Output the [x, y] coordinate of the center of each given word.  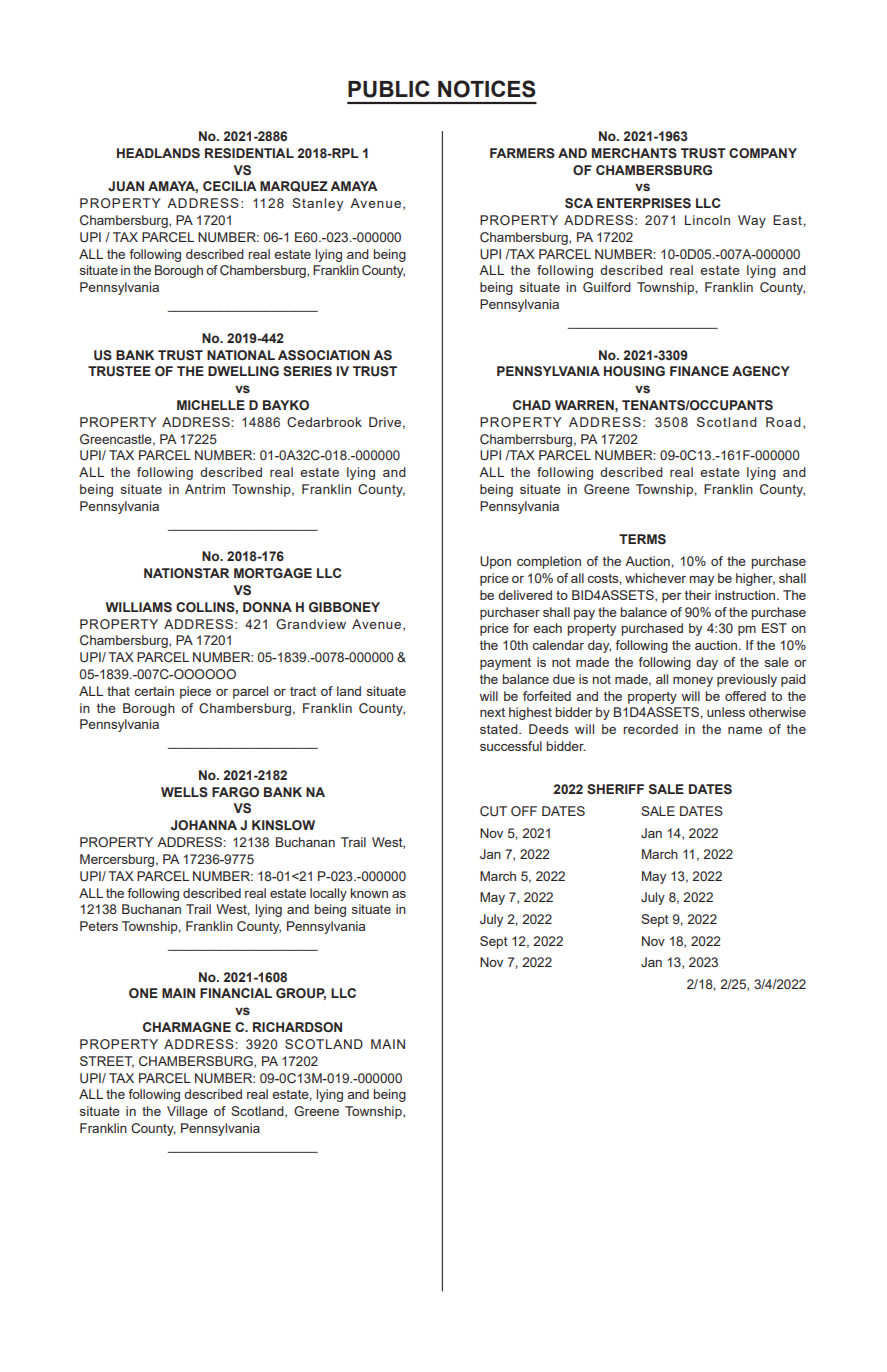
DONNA [267, 607]
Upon [495, 562]
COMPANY [763, 153]
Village [187, 1112]
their [698, 595]
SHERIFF [615, 789]
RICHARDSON [297, 1027]
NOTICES [487, 89]
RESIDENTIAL [249, 153]
